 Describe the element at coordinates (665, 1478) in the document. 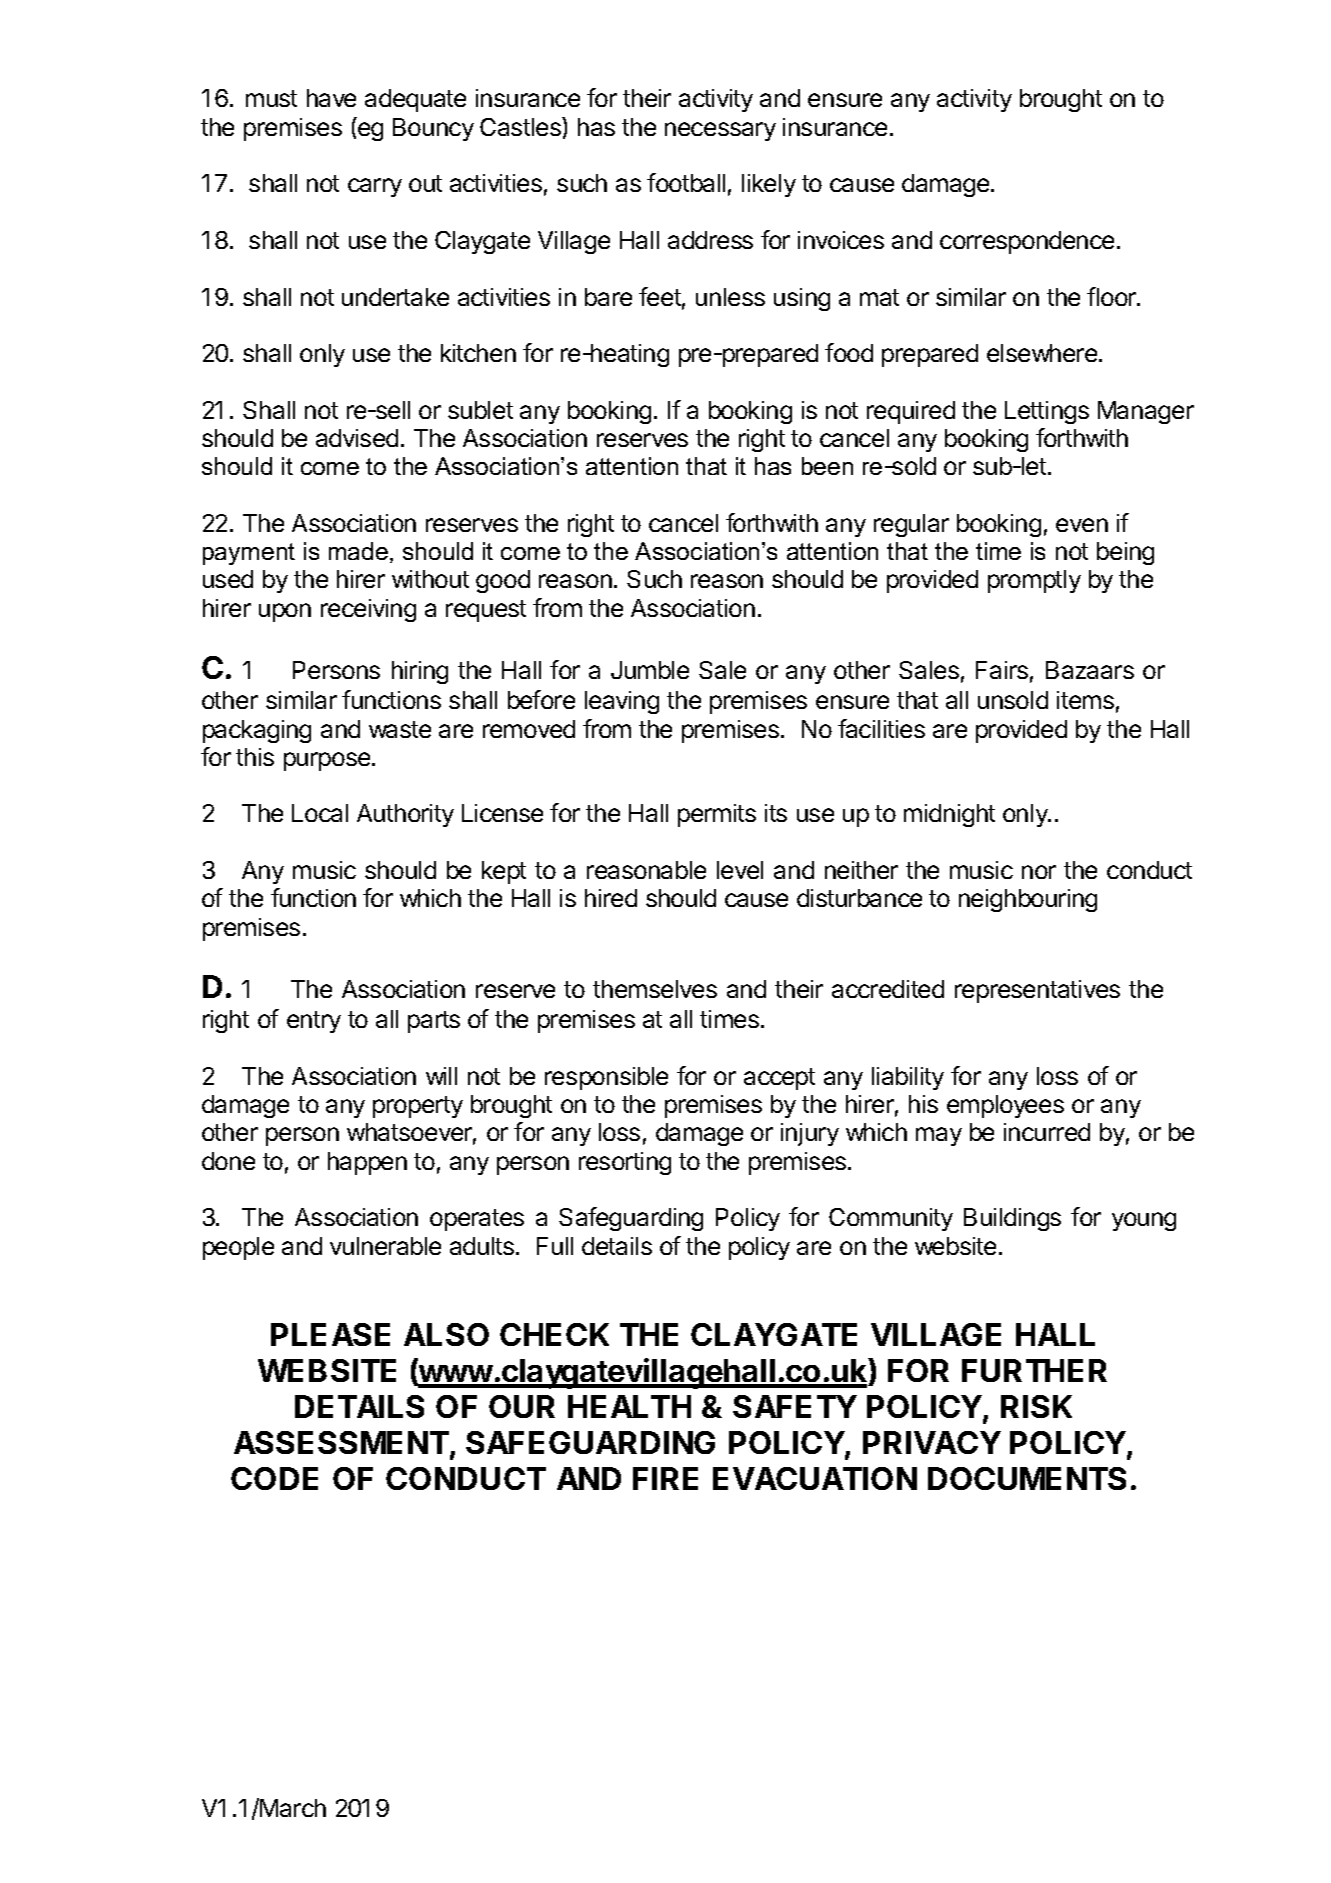

I see `FIRE` at that location.
